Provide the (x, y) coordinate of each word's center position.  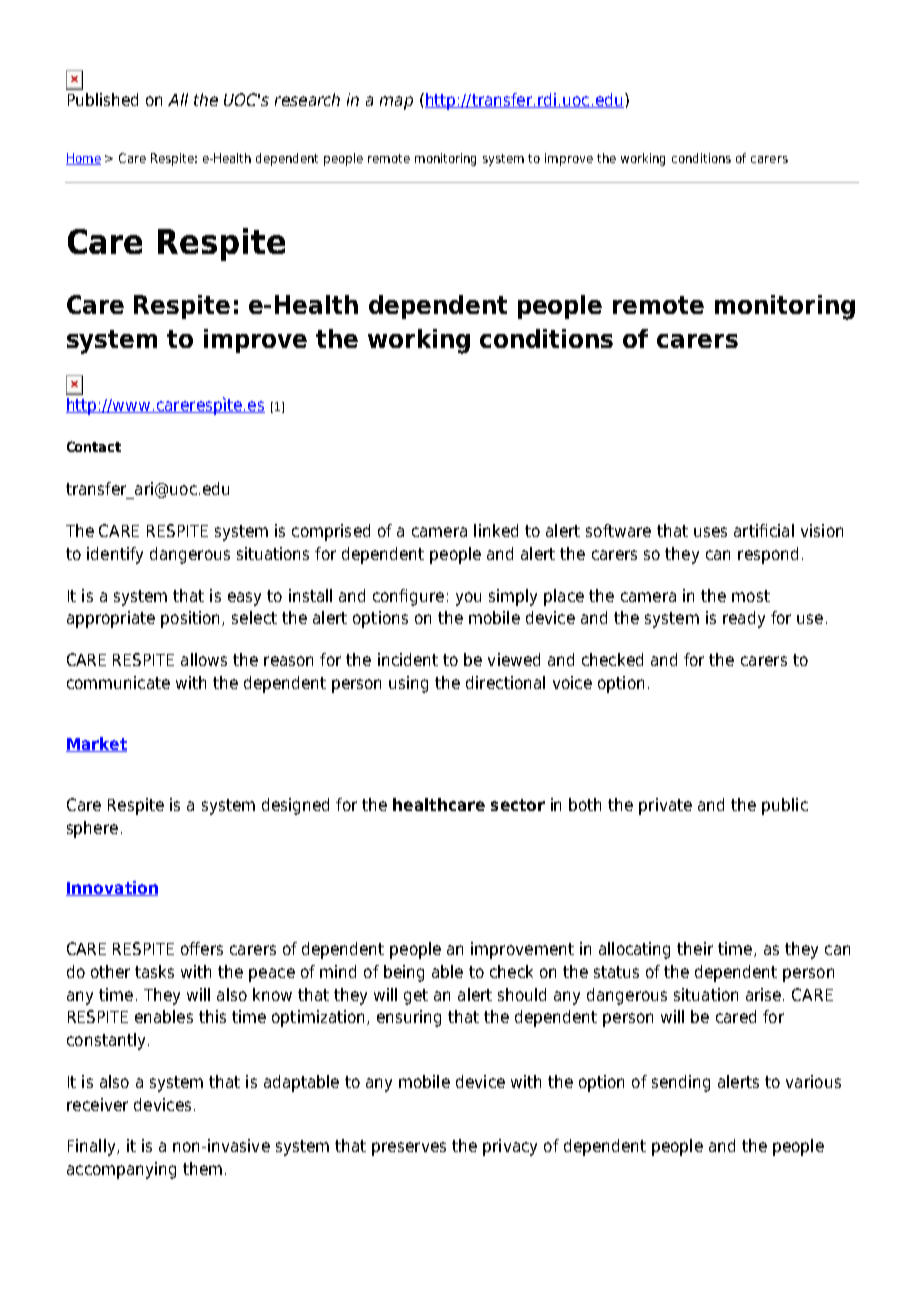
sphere (92, 829)
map (396, 103)
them (202, 1168)
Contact (94, 446)
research (307, 99)
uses (710, 532)
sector (518, 805)
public (785, 806)
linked (496, 530)
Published (103, 99)
